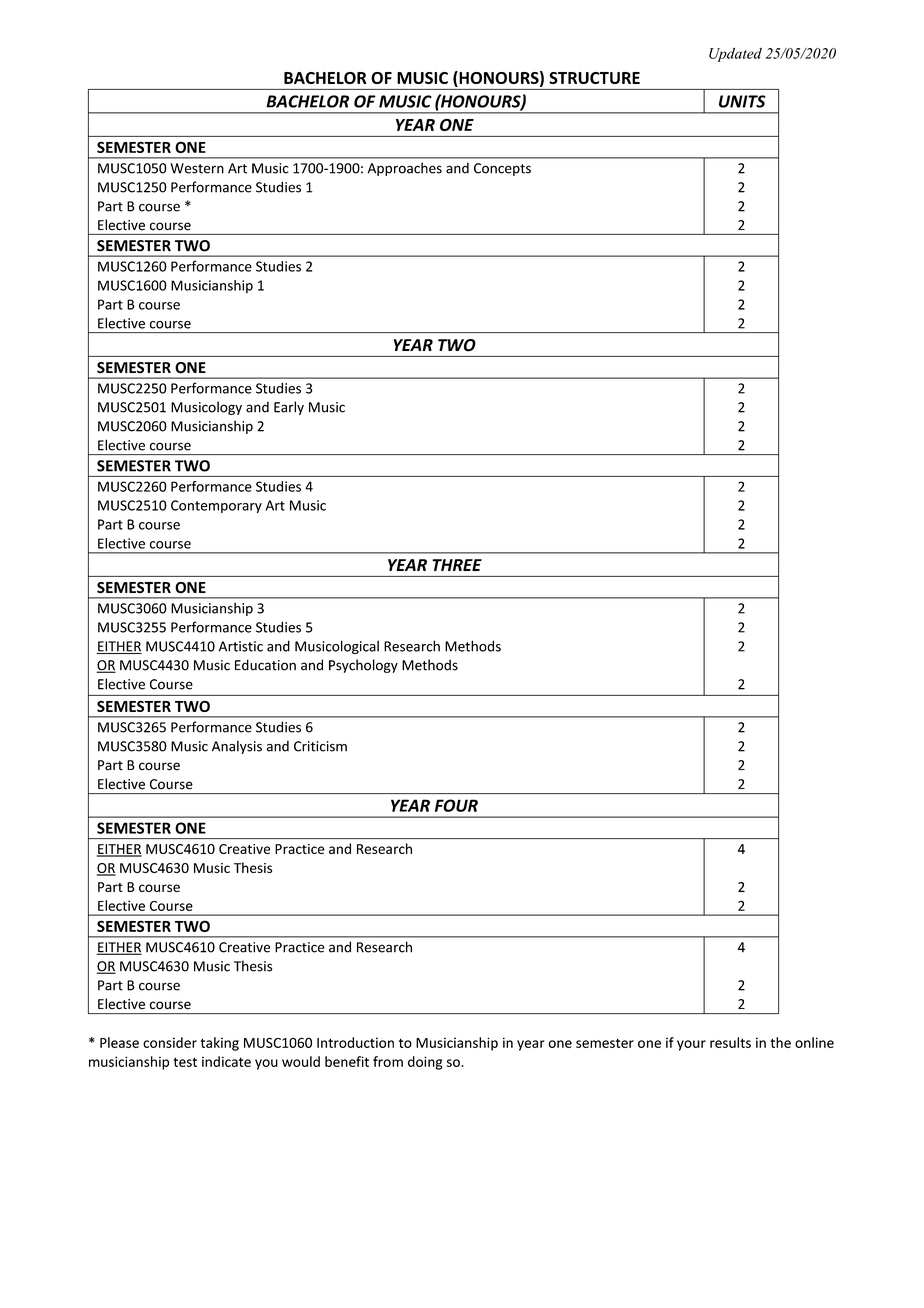  What do you see at coordinates (363, 666) in the screenshot?
I see `Psychology` at bounding box center [363, 666].
